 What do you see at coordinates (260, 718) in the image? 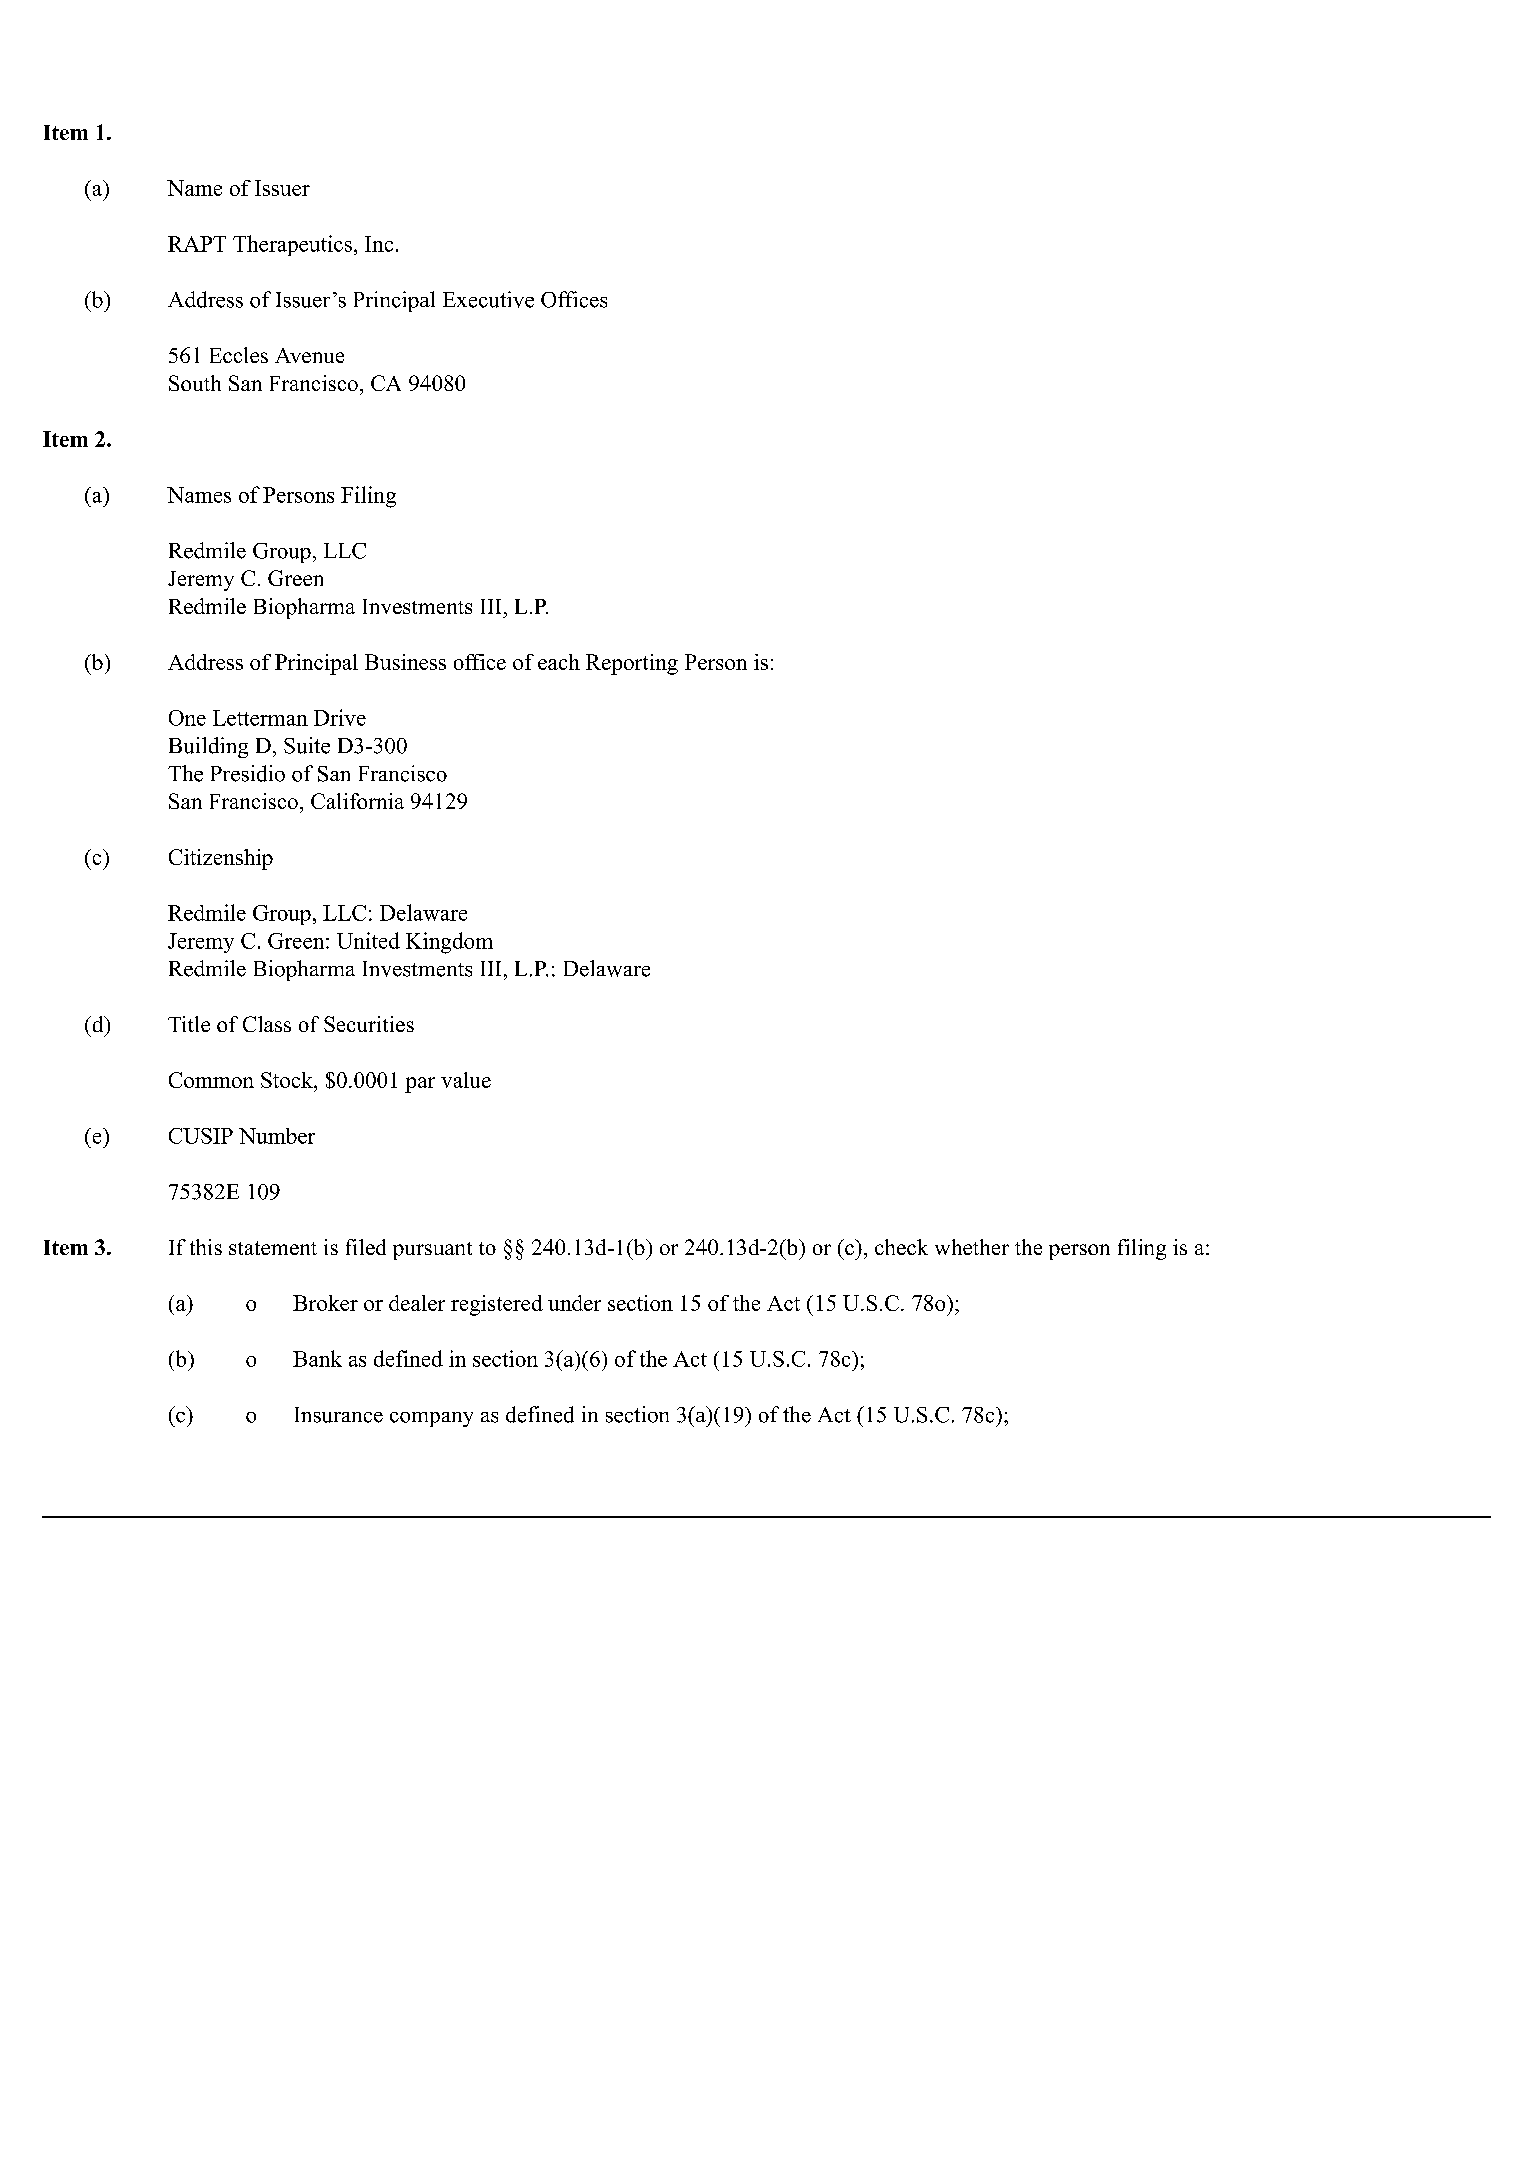
I see `Letterman` at bounding box center [260, 718].
